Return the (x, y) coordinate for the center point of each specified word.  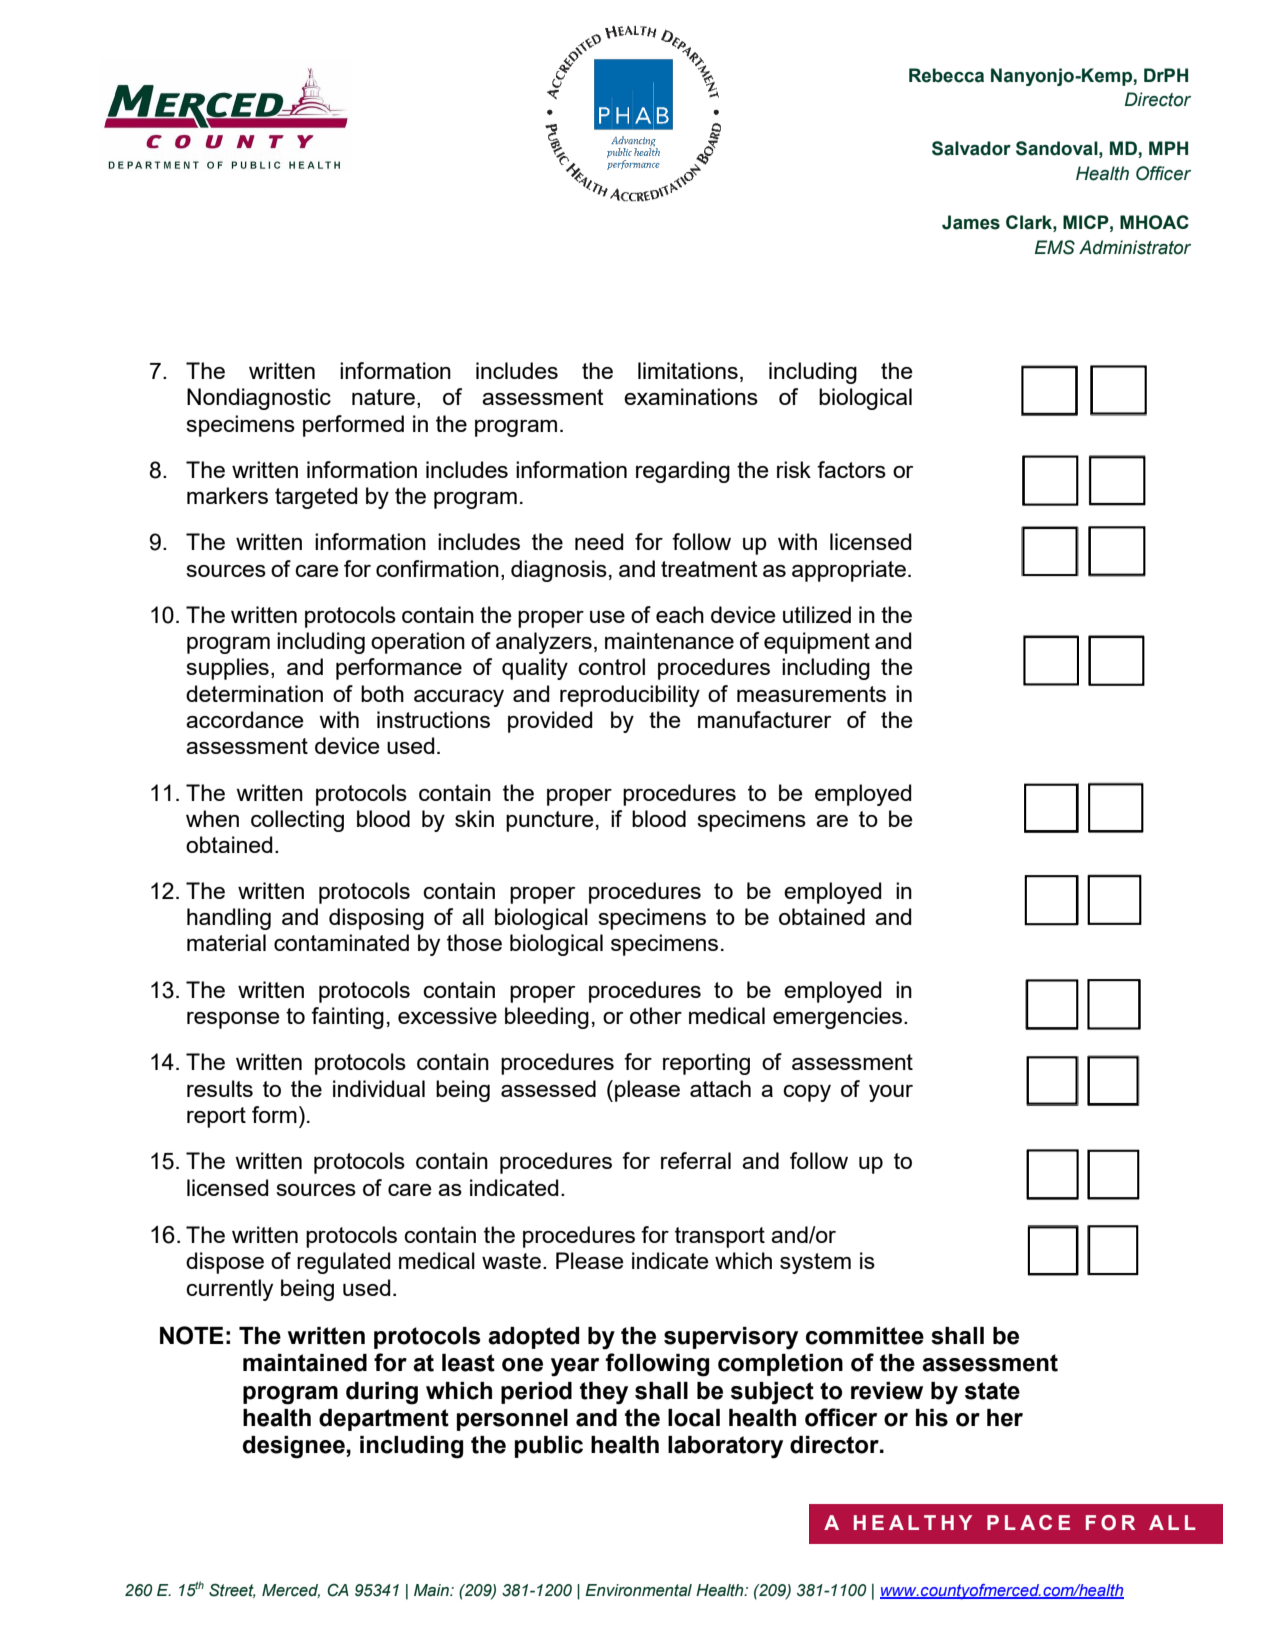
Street (232, 1590)
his (932, 1418)
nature (383, 397)
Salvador (971, 148)
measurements (811, 694)
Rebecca (946, 75)
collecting (297, 821)
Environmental (638, 1590)
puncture (550, 821)
